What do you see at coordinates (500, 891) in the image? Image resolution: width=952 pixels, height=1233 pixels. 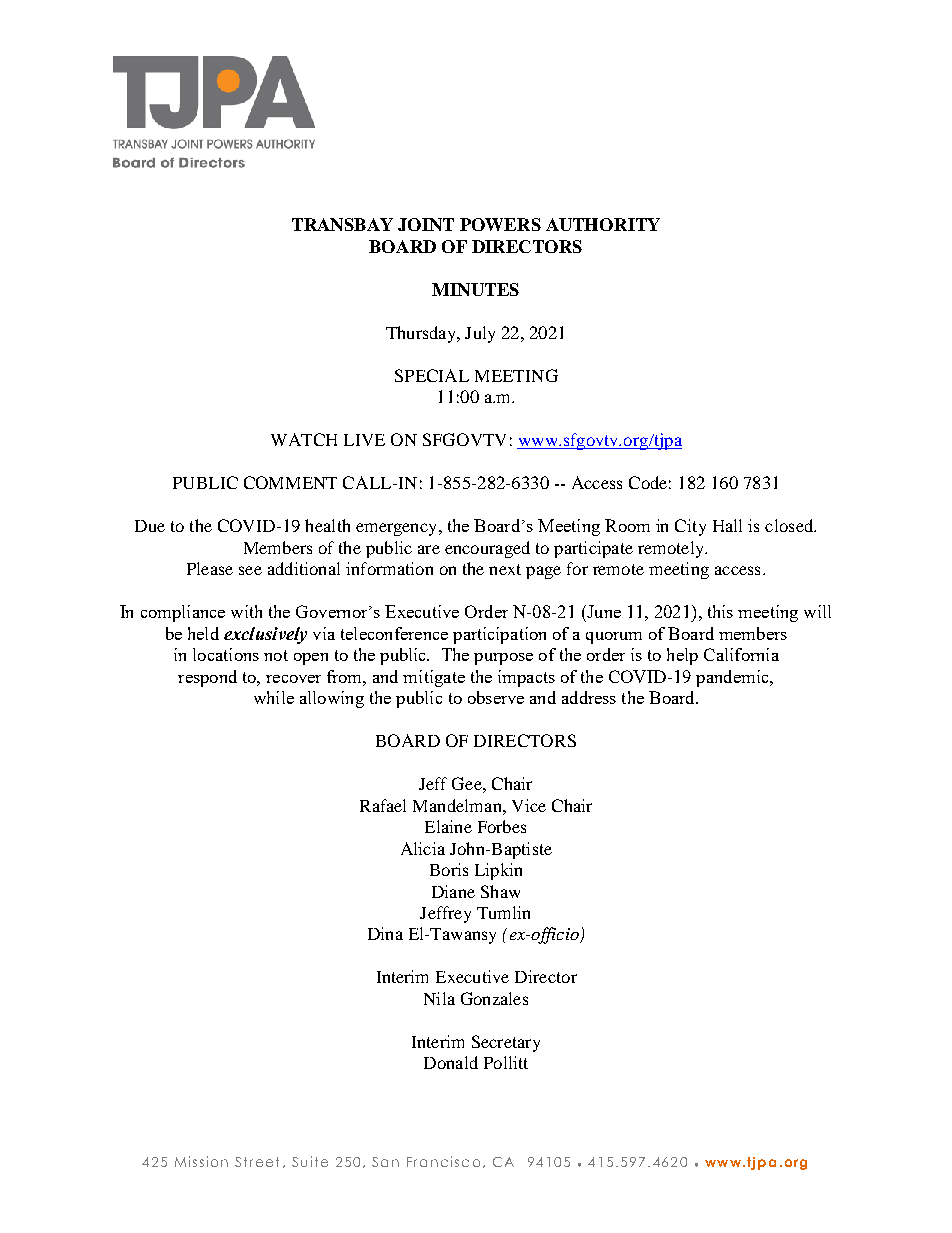 I see `Shaw` at bounding box center [500, 891].
